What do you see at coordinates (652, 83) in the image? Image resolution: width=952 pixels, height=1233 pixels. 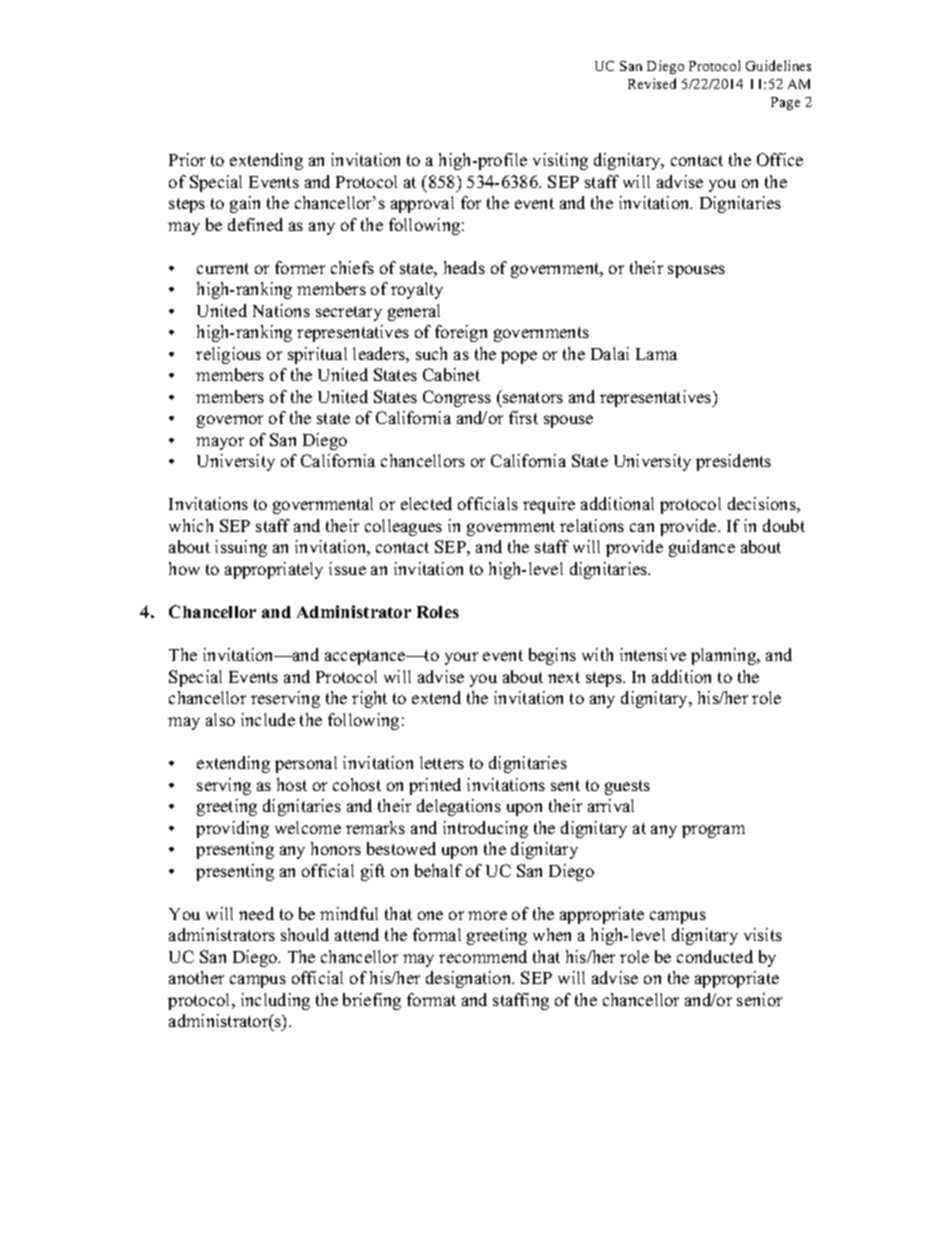 I see `Revised` at bounding box center [652, 83].
